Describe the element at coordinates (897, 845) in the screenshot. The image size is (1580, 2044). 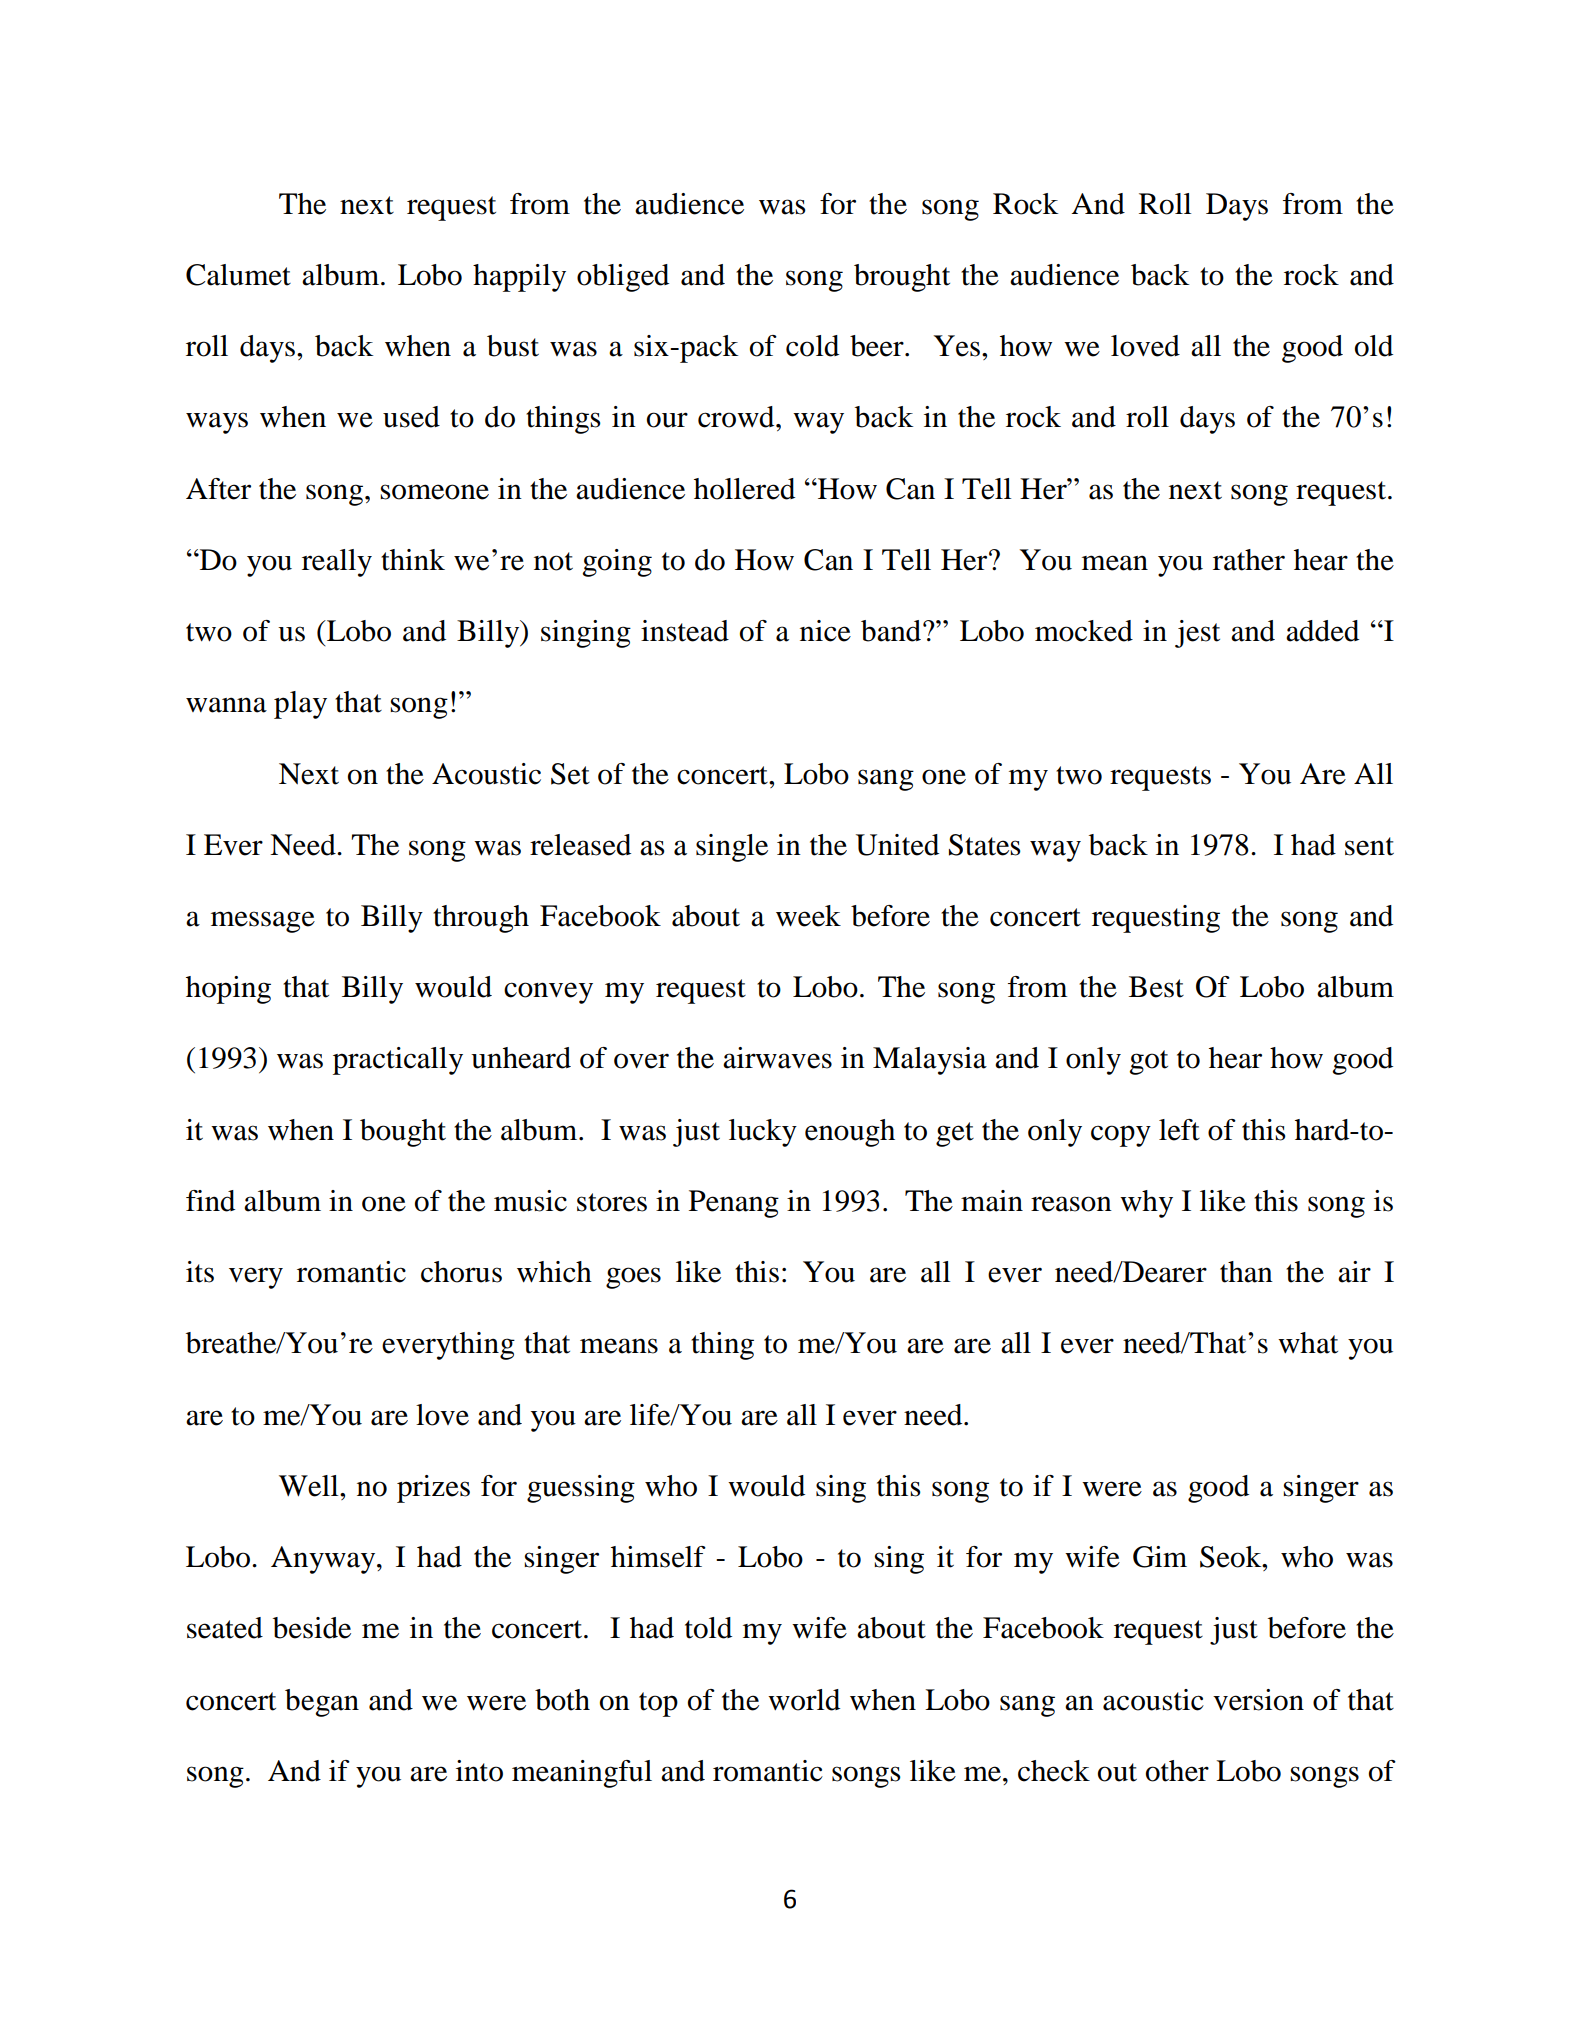
I see `United` at that location.
